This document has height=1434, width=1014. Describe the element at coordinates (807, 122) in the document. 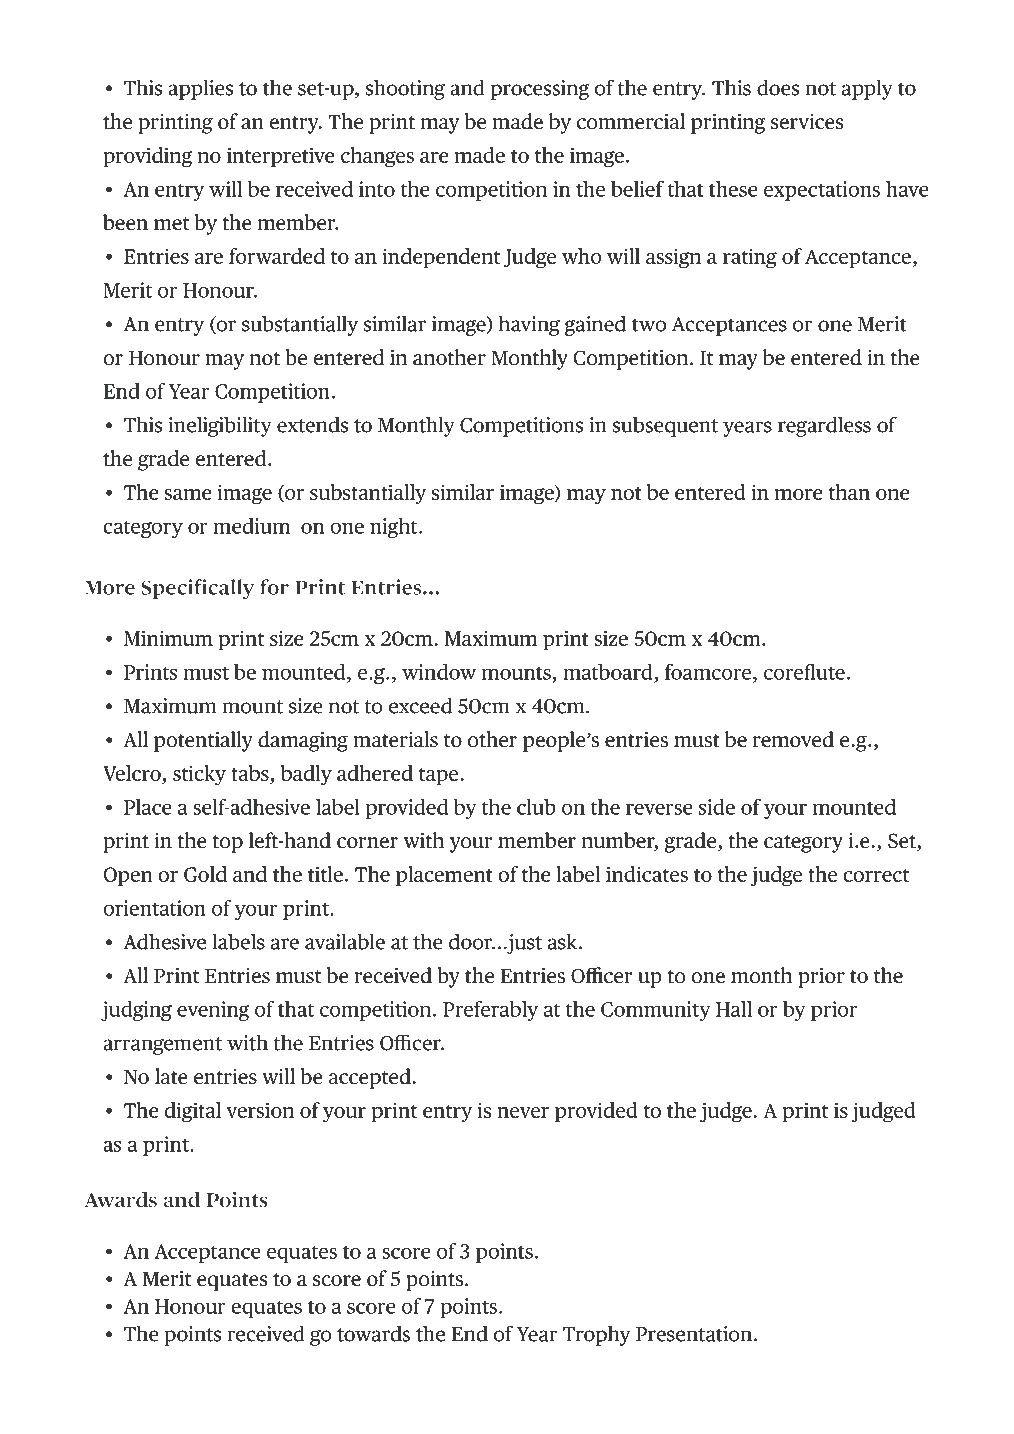

I see `services` at that location.
